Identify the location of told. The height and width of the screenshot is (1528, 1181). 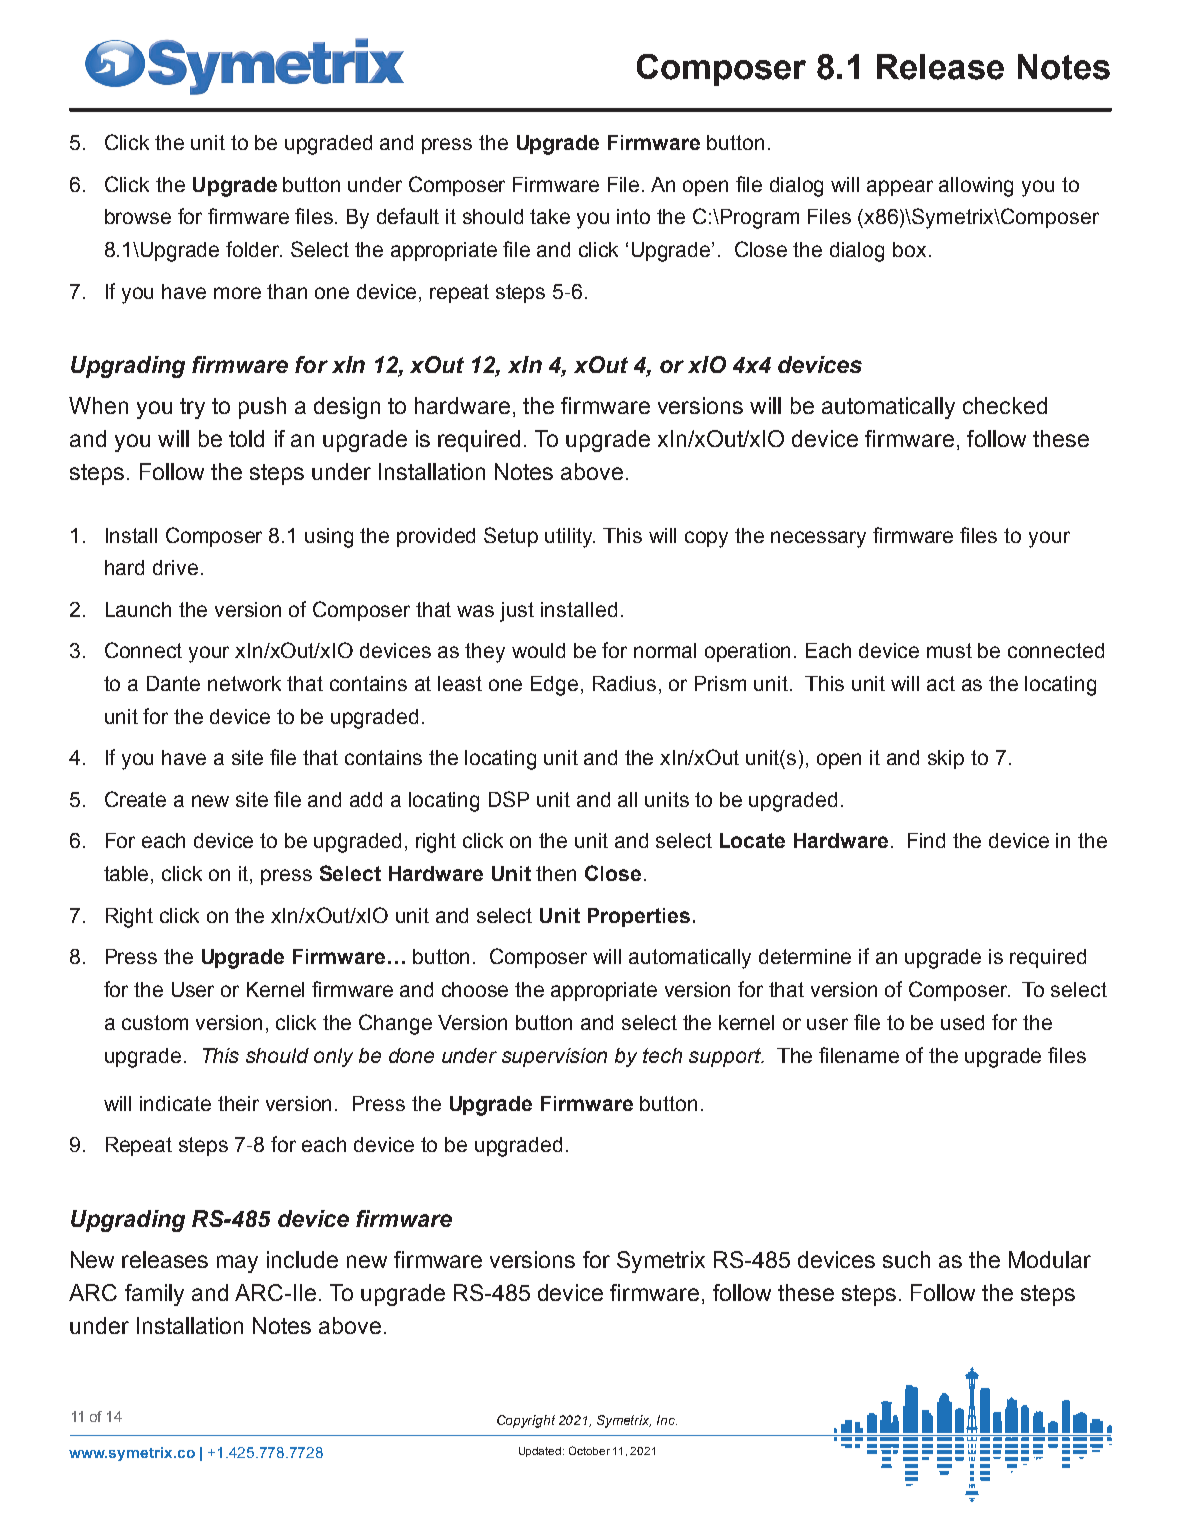
(246, 438).
